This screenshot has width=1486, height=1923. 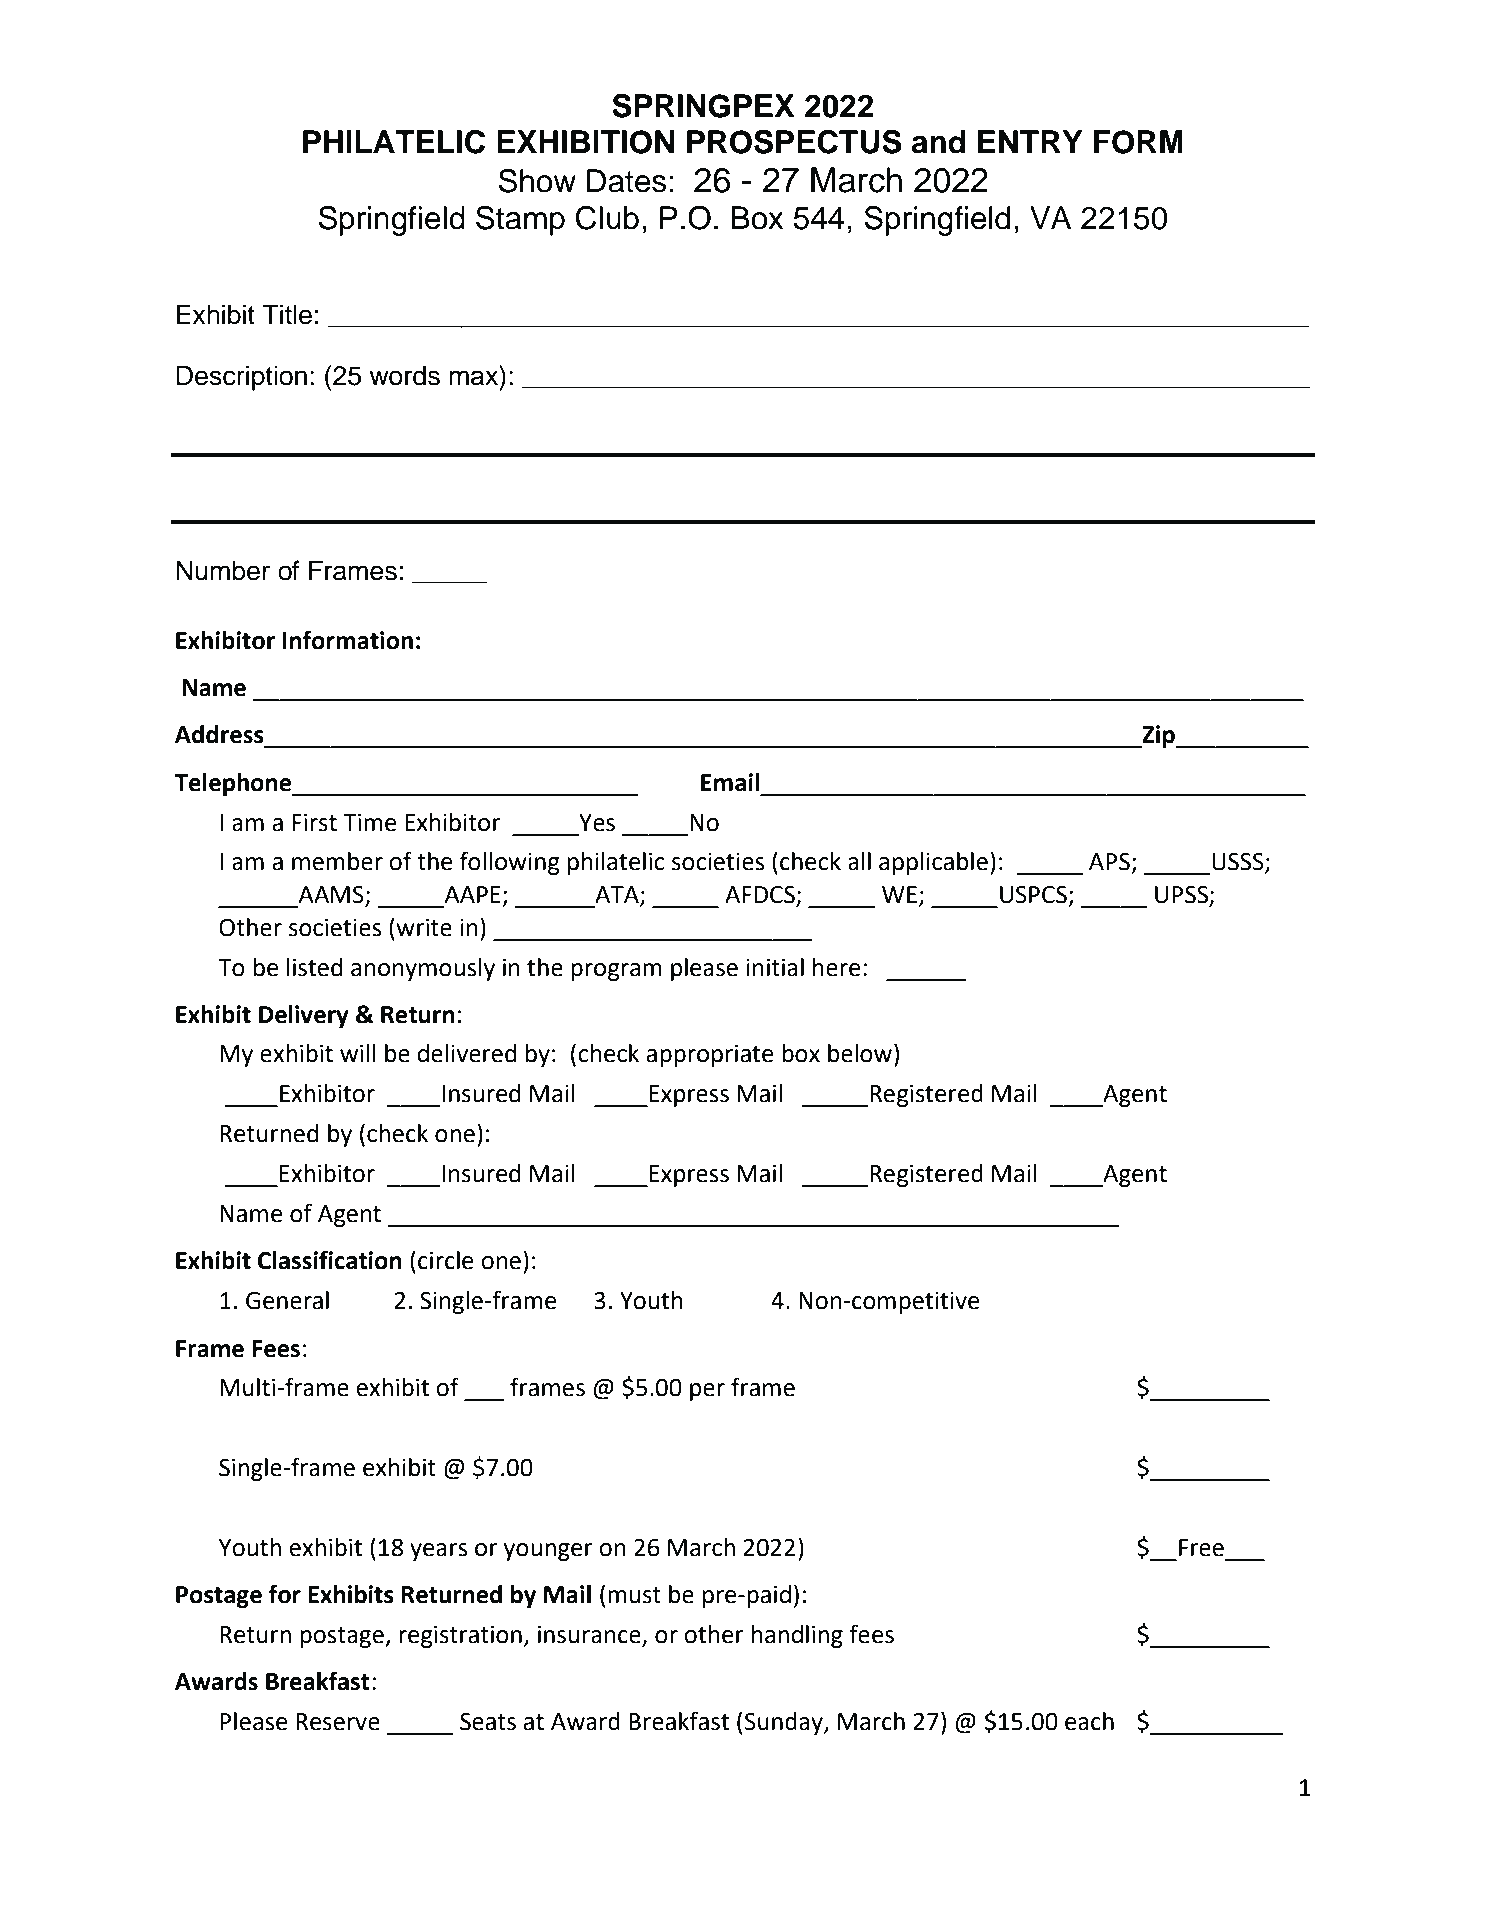 I want to click on Reserve, so click(x=338, y=1722).
